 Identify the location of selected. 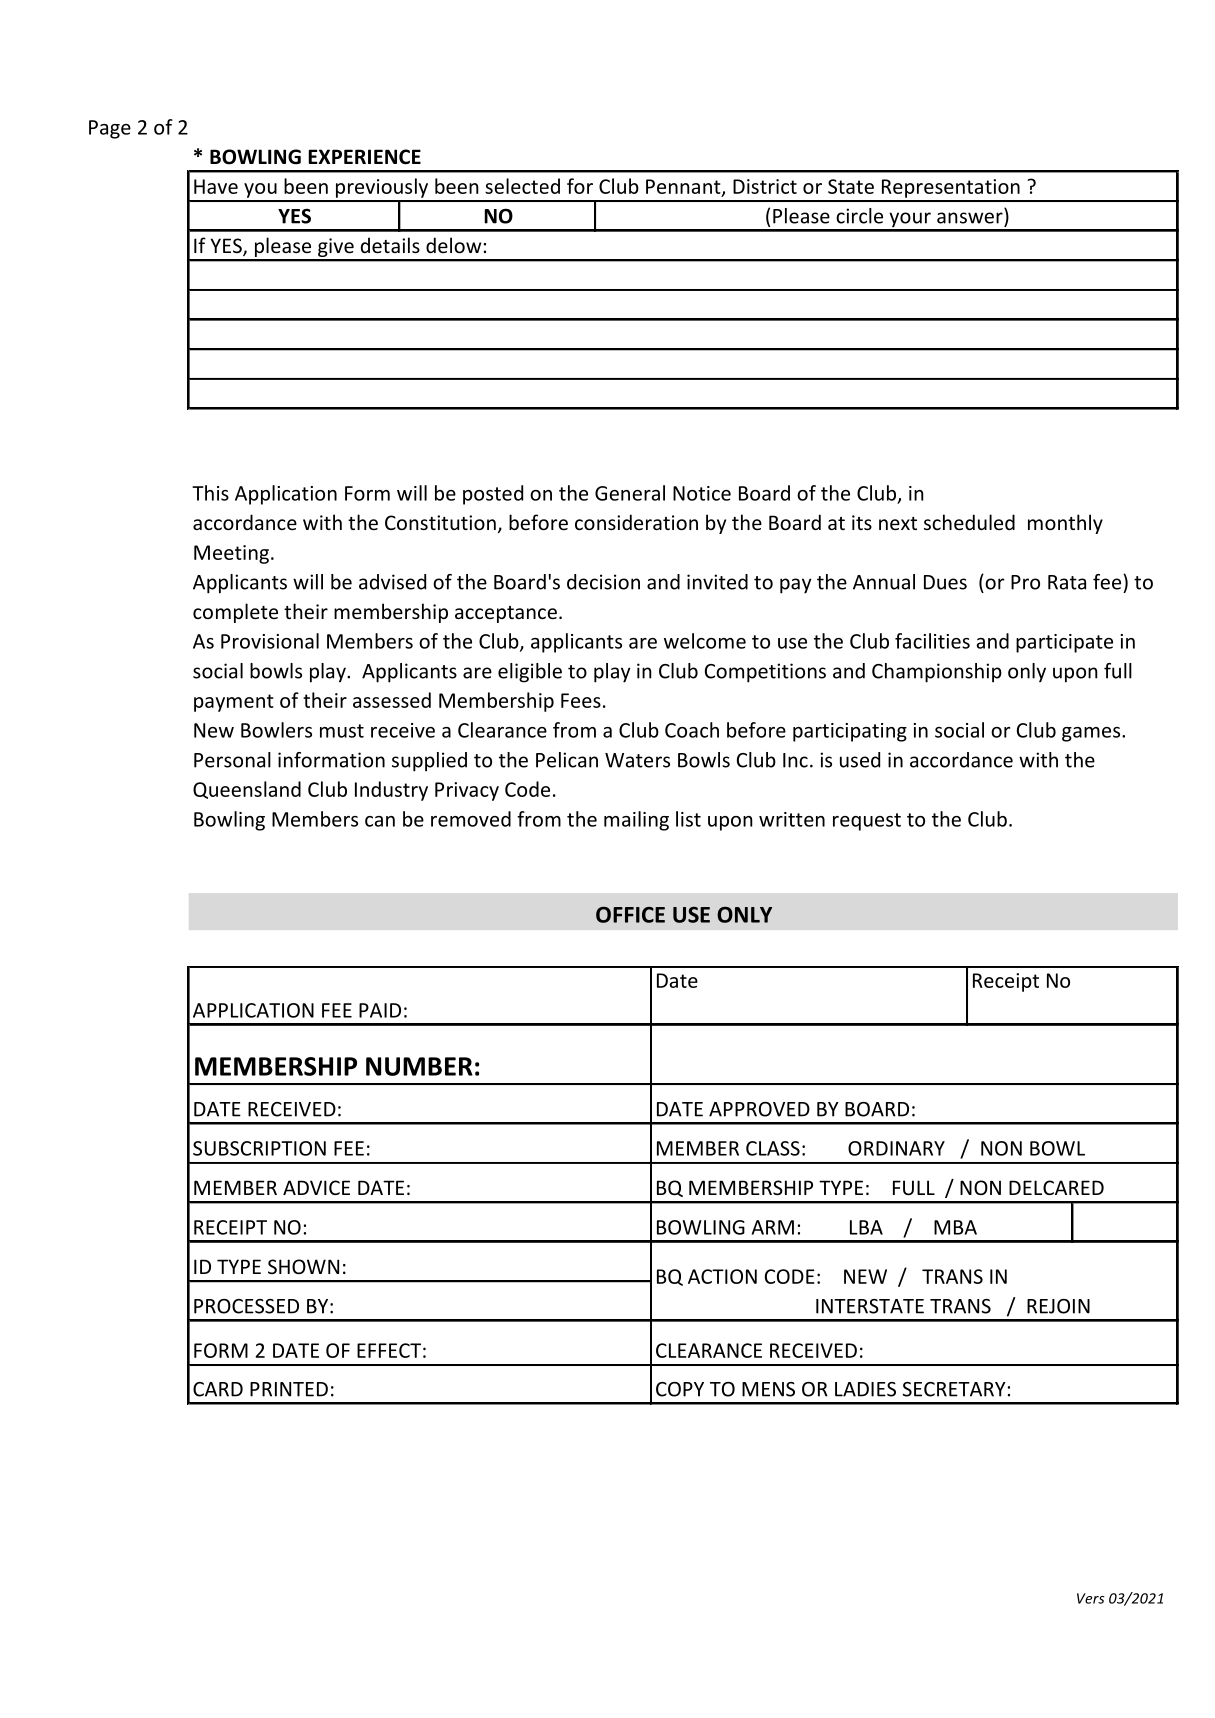
(522, 186).
